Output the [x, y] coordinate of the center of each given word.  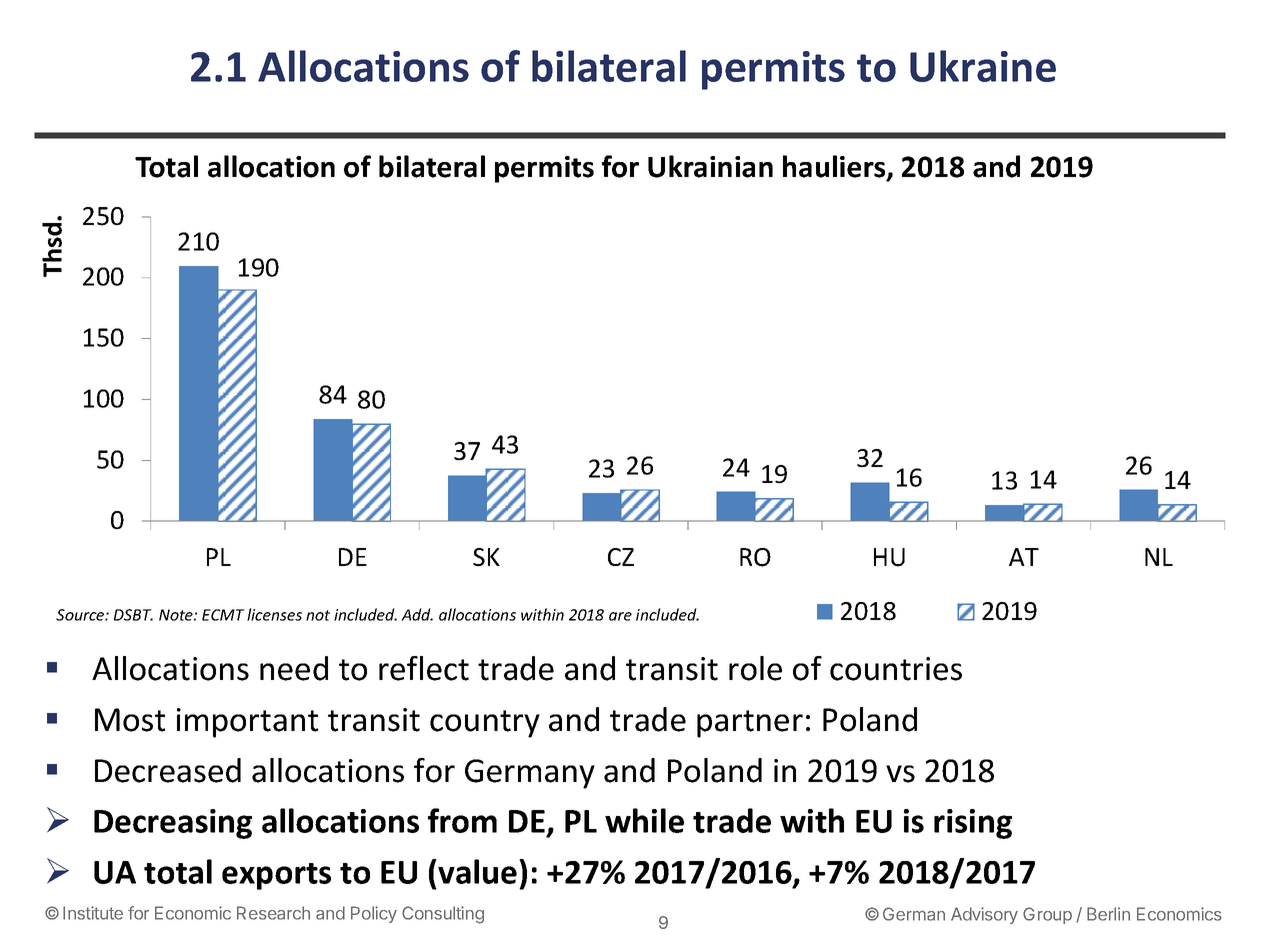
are [620, 616]
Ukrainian [710, 166]
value [476, 871]
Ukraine [983, 66]
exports [276, 876]
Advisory [984, 915]
